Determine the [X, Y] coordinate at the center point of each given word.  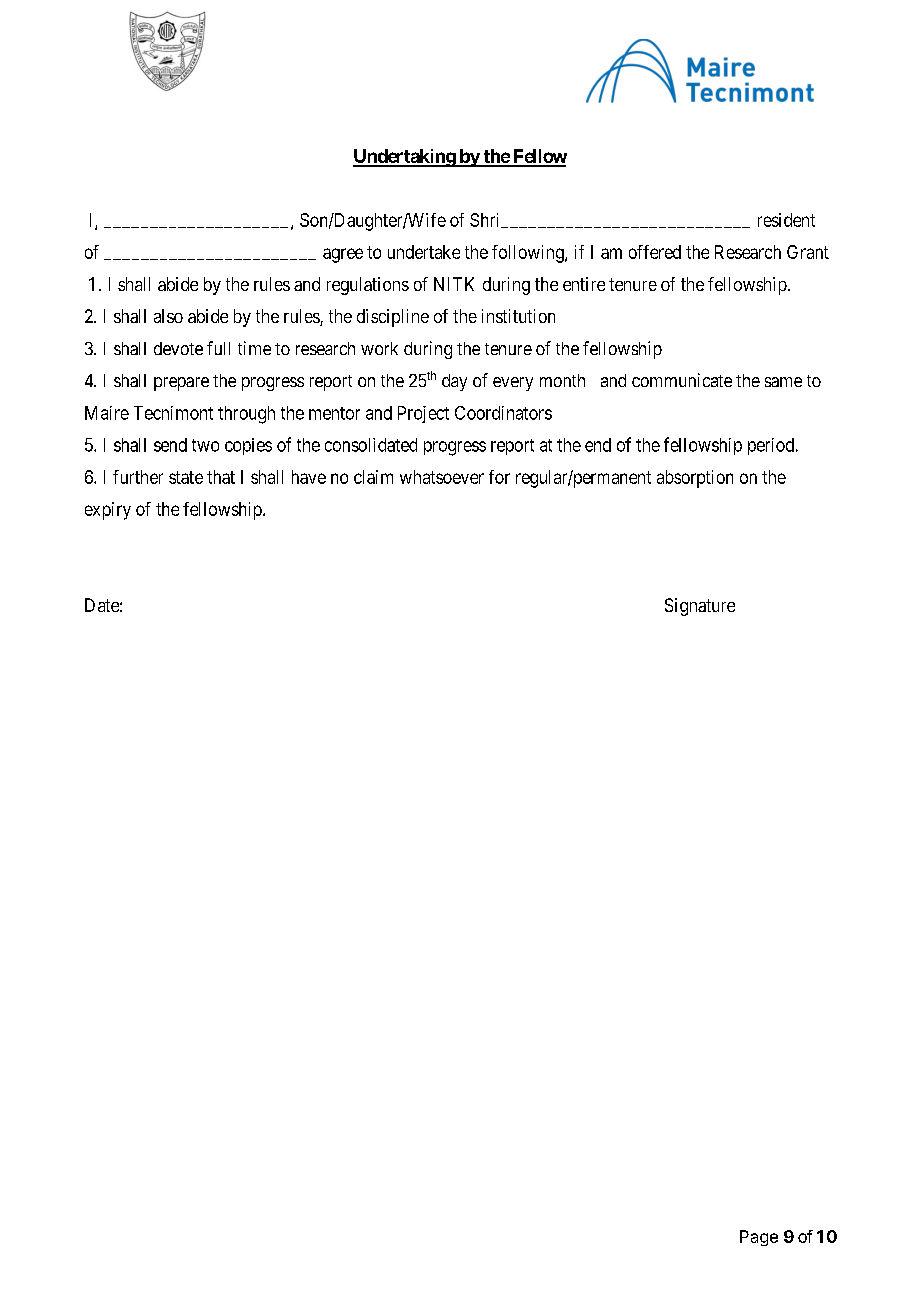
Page [759, 1238]
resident [786, 220]
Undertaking [405, 158]
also [168, 316]
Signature [700, 607]
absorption [695, 479]
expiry [108, 511]
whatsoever [442, 477]
